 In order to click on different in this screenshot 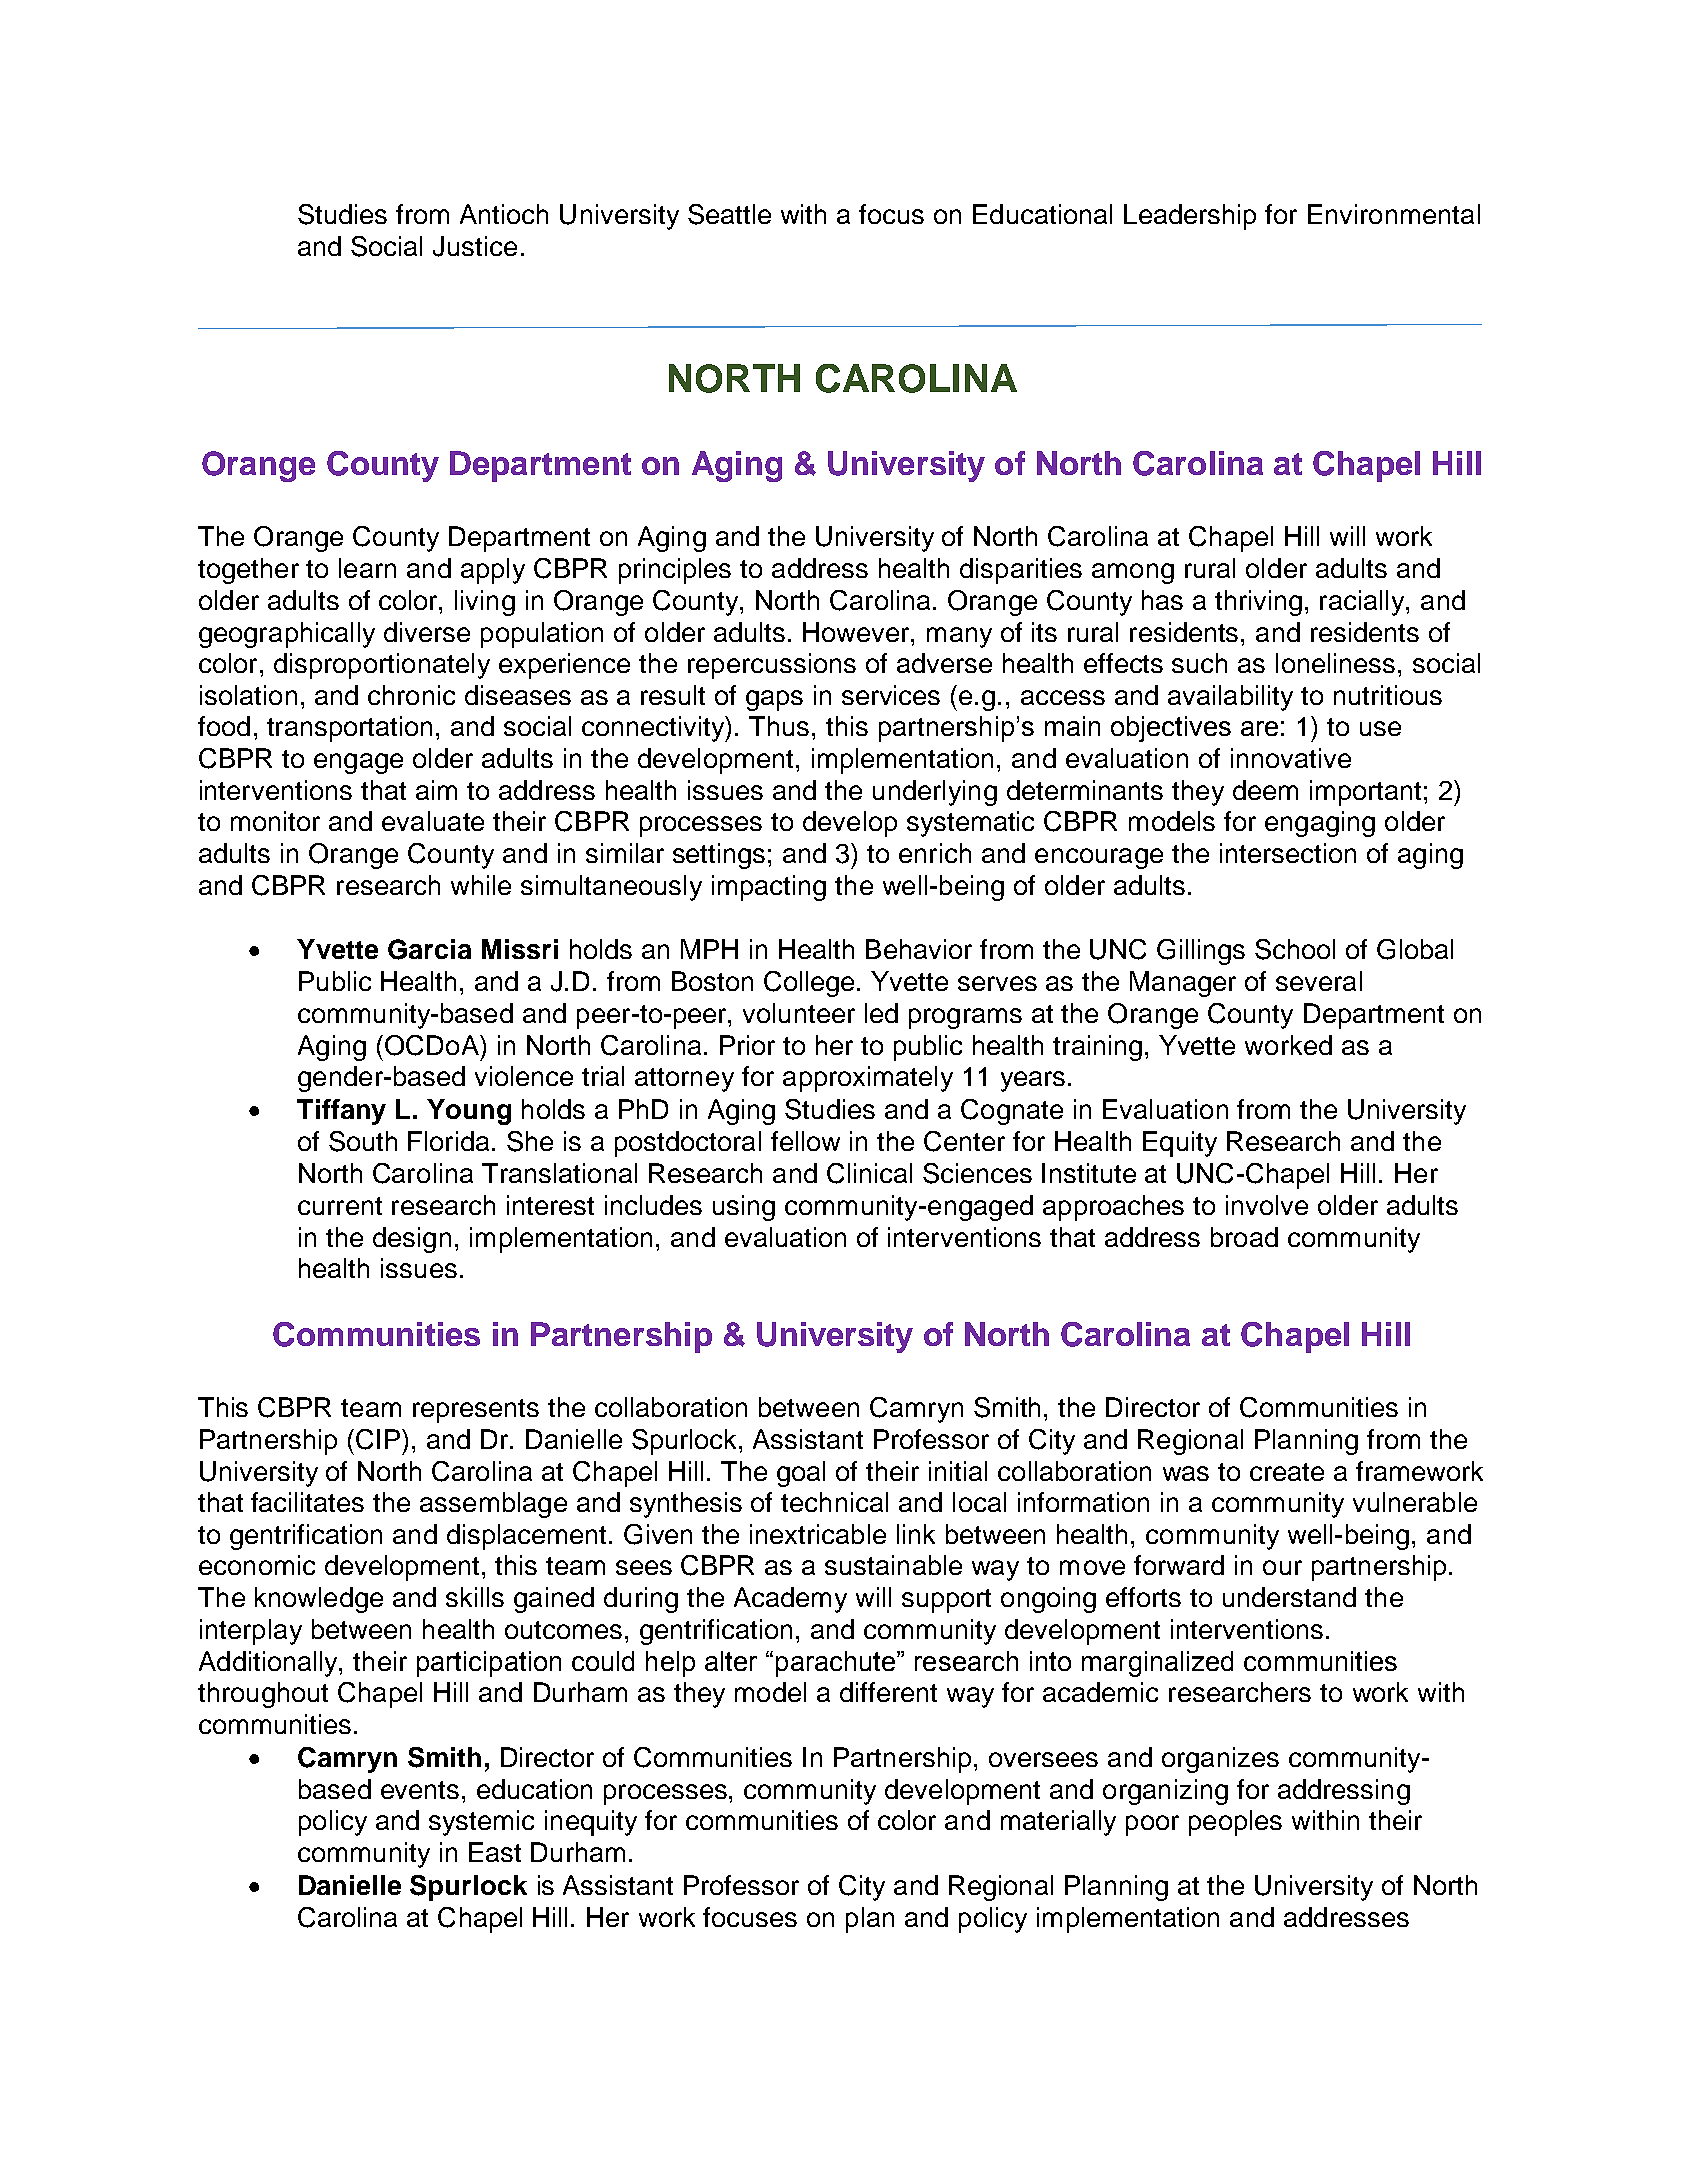, I will do `click(888, 1692)`.
